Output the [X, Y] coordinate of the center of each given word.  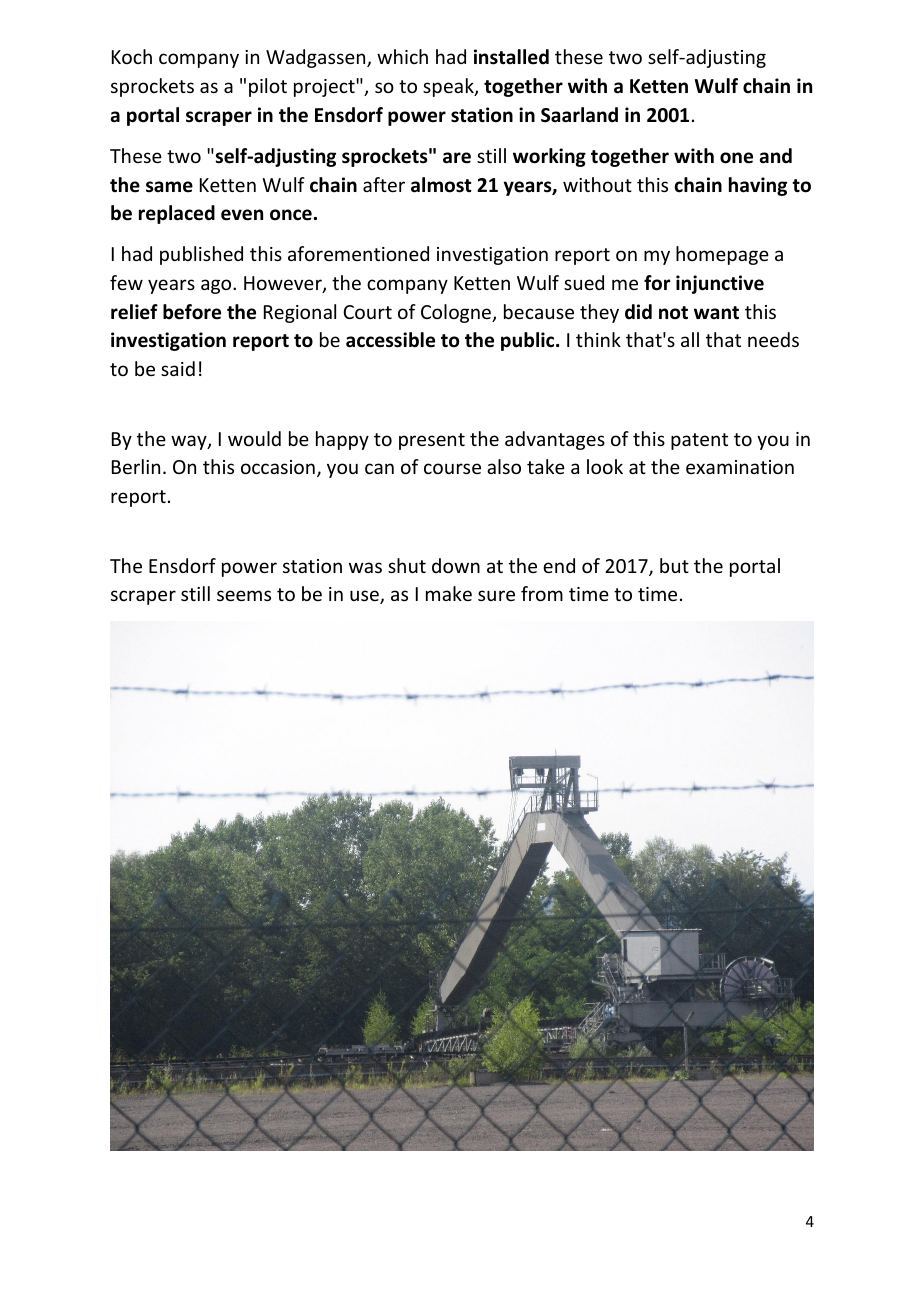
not [673, 313]
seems [244, 595]
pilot [268, 87]
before [192, 312]
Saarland [579, 115]
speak [449, 87]
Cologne [457, 313]
